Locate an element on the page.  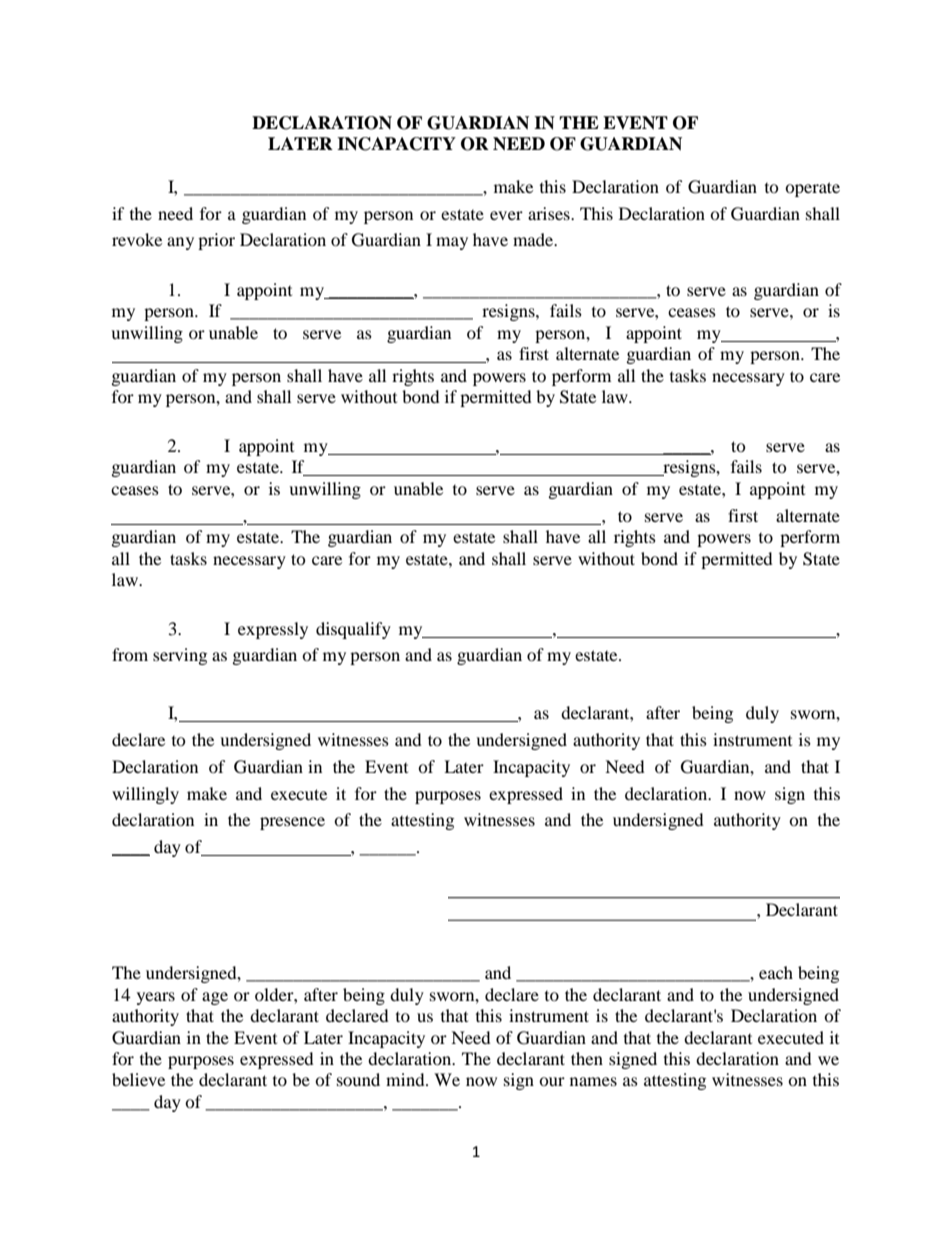
expressly is located at coordinates (273, 630).
